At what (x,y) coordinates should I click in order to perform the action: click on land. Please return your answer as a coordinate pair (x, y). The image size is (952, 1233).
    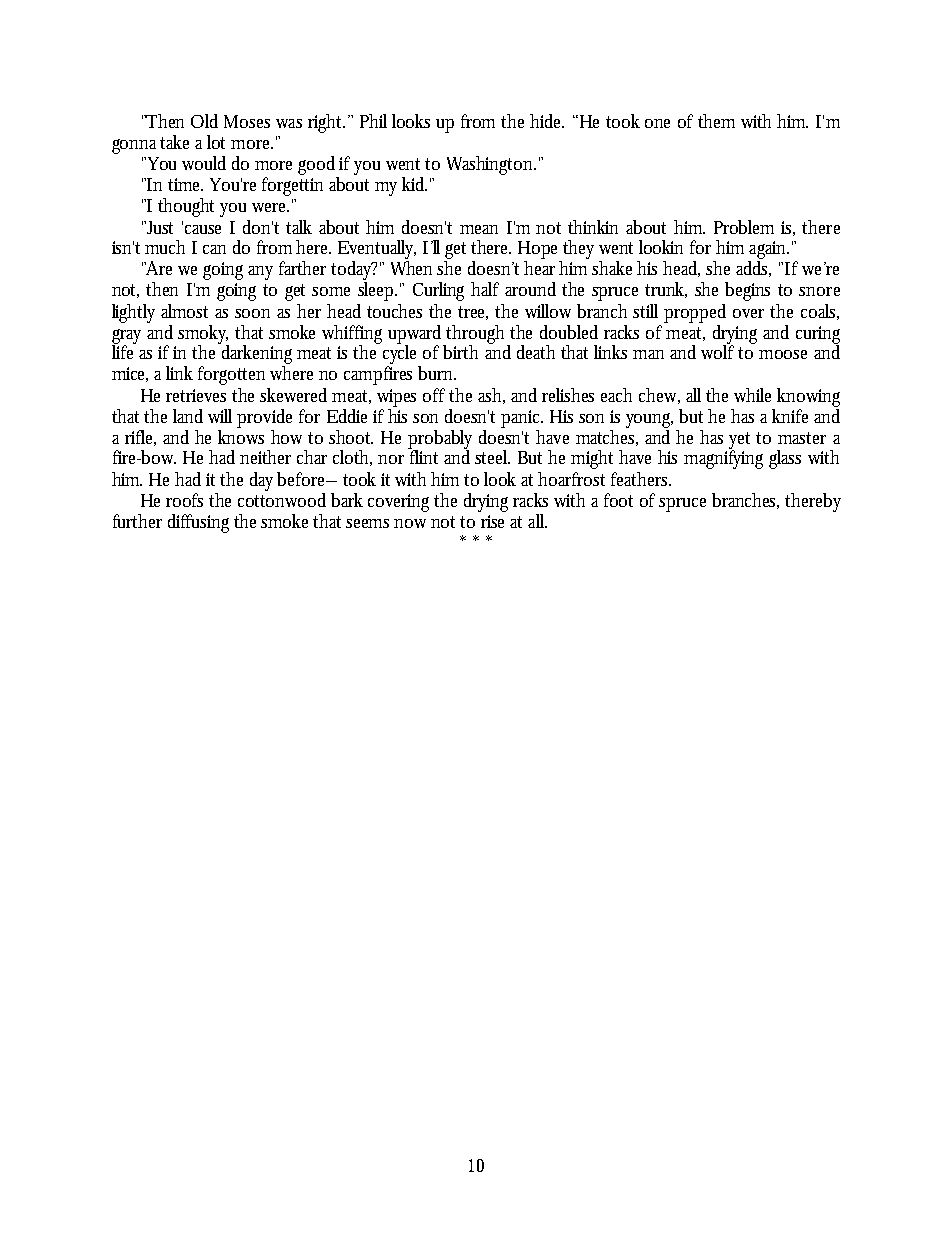
    Looking at the image, I should click on (188, 416).
